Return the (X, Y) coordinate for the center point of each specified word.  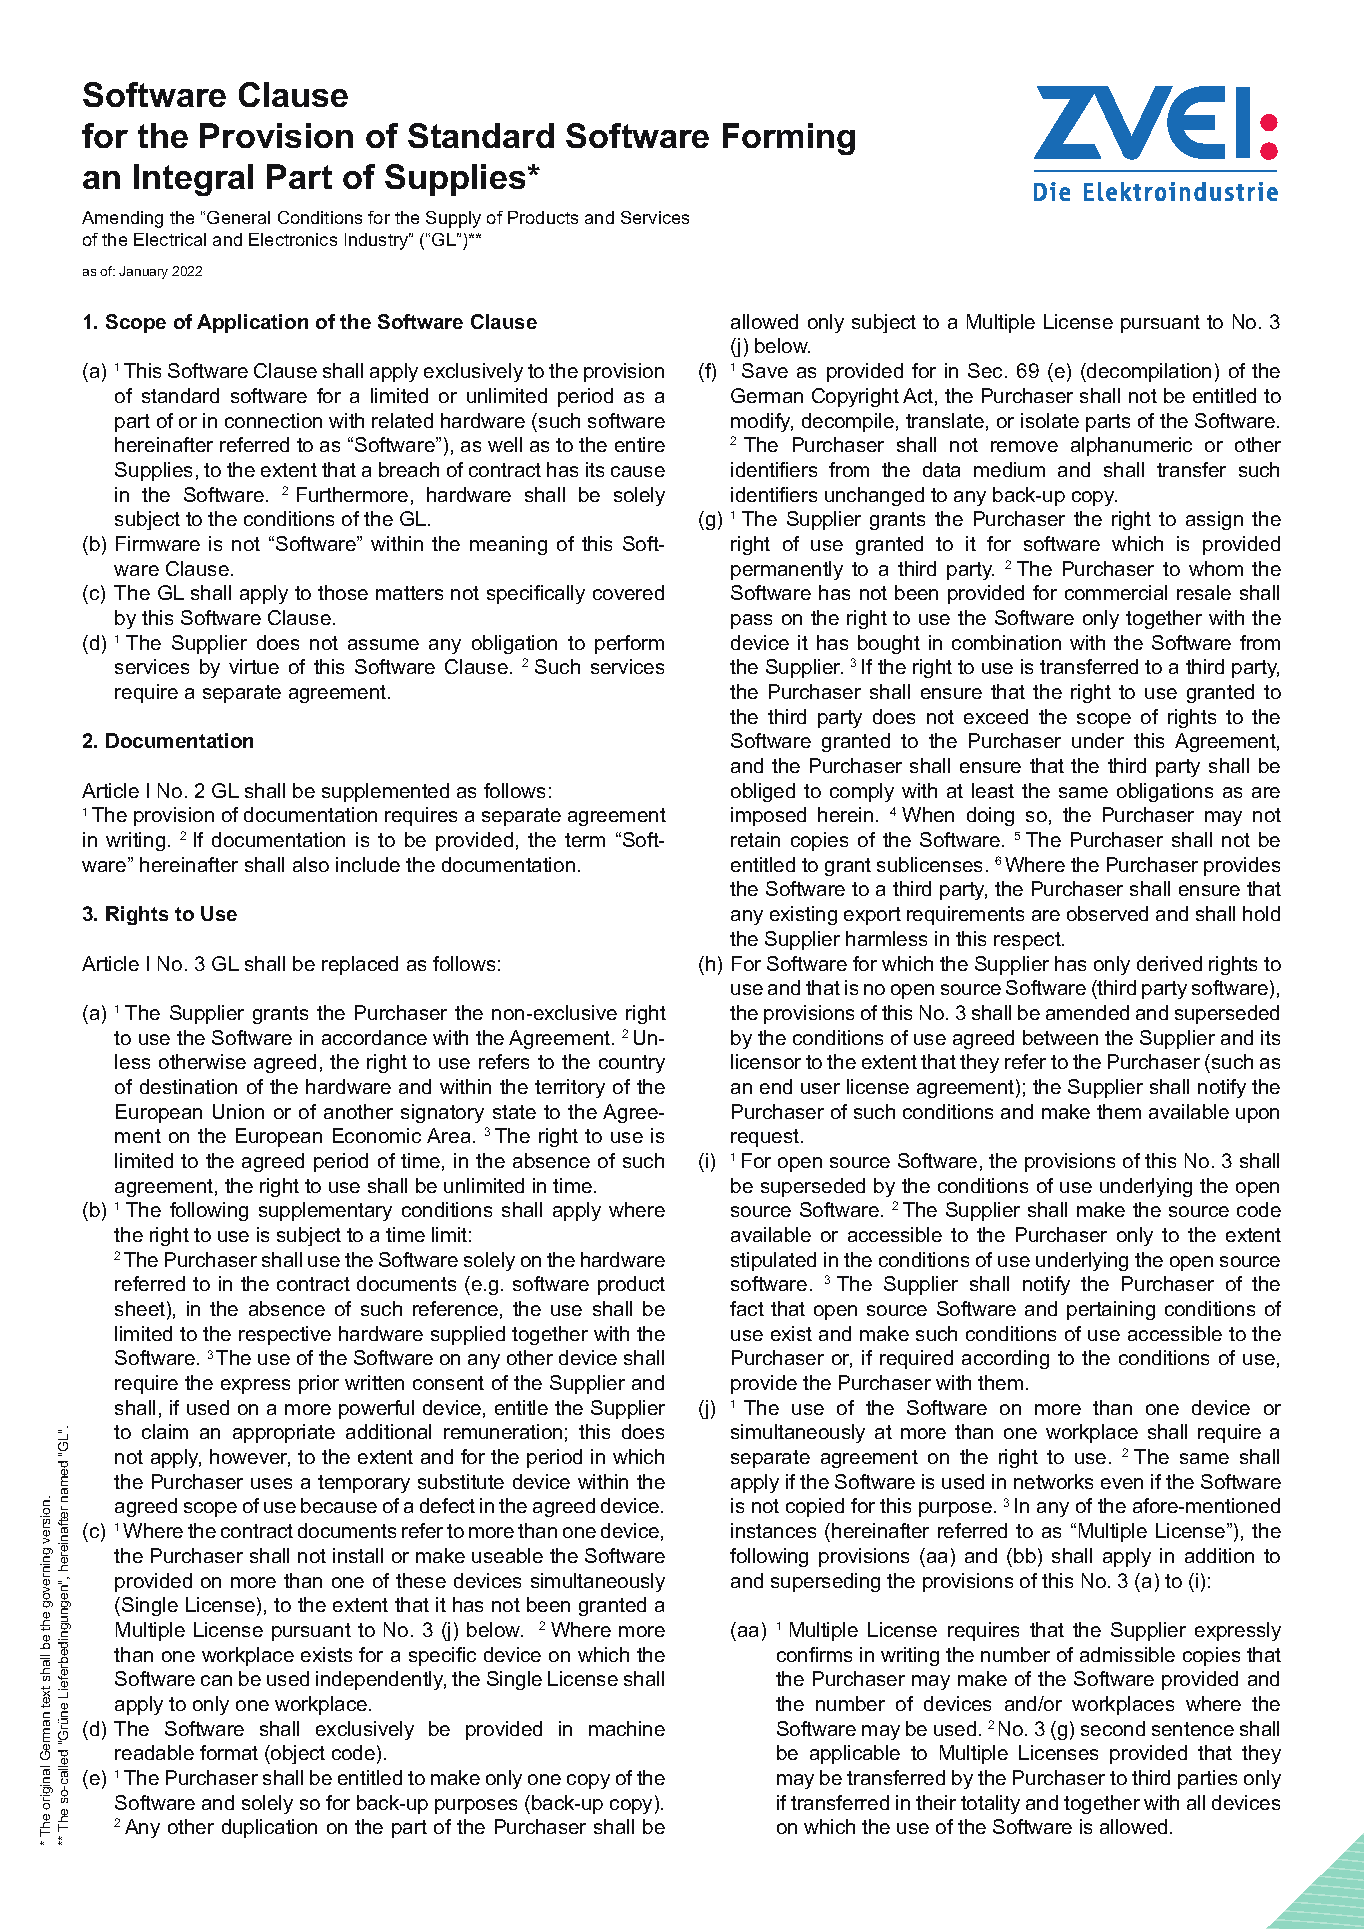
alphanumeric (1131, 446)
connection (273, 420)
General (238, 217)
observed (1107, 913)
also (311, 864)
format (229, 1752)
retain (755, 839)
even (1122, 1483)
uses (271, 1483)
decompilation (1148, 372)
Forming (789, 139)
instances (773, 1530)
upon (1257, 1115)
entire (640, 444)
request (765, 1138)
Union (238, 1111)
